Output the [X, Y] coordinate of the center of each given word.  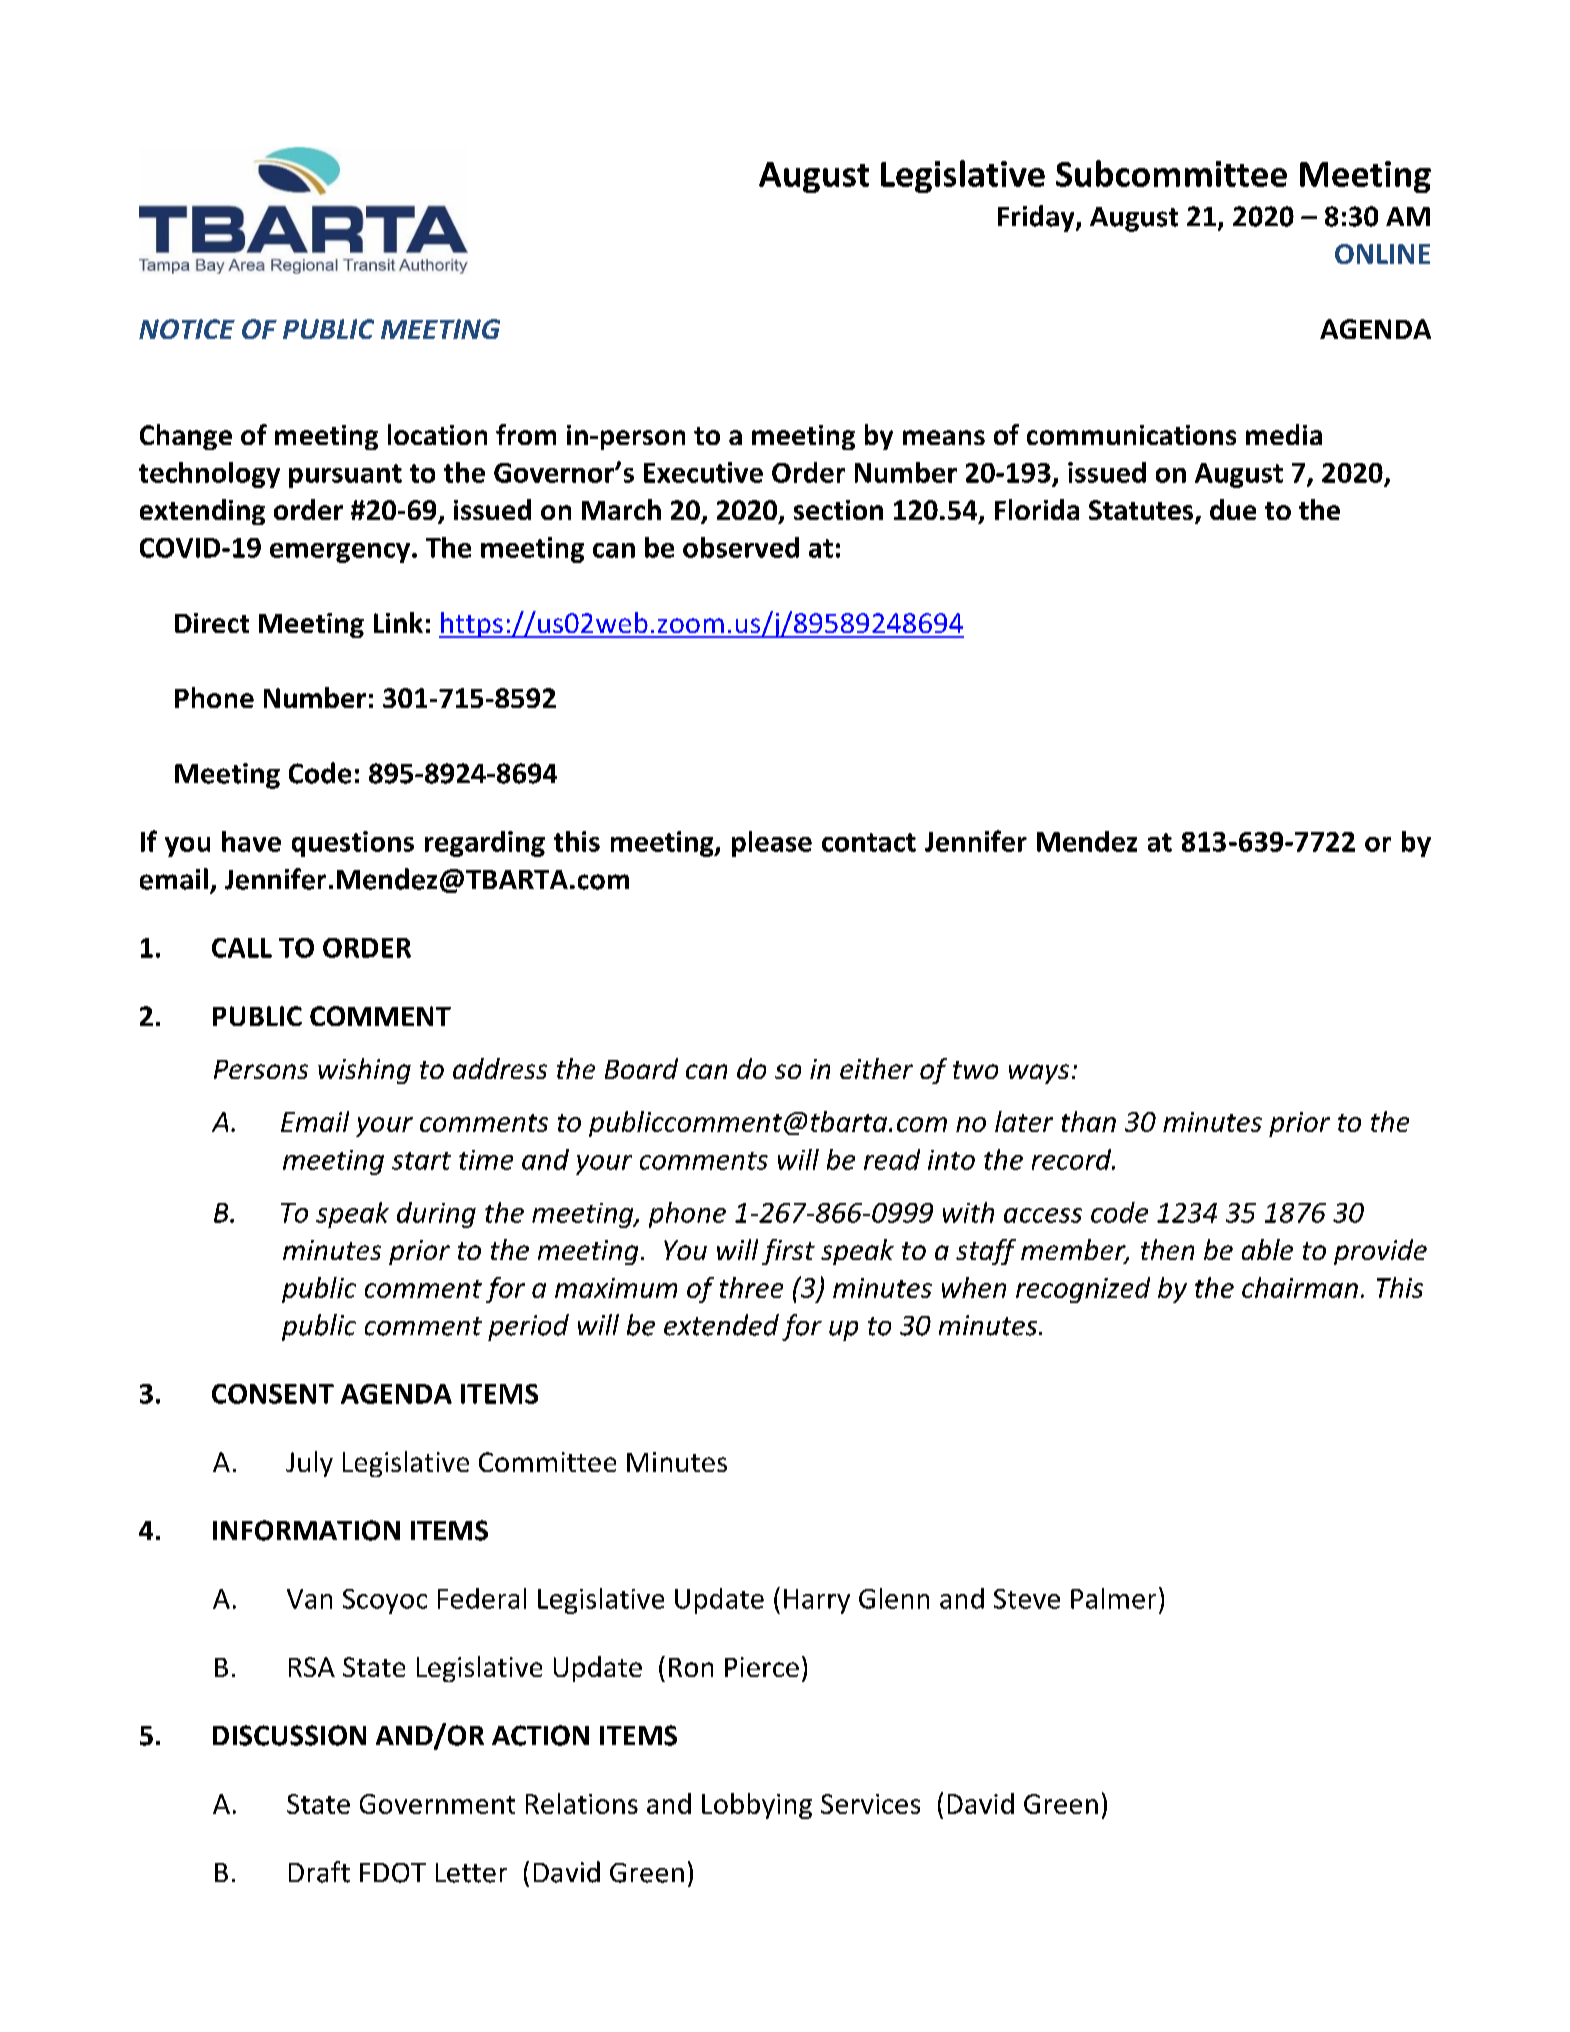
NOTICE [187, 329]
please [772, 844]
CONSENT [273, 1394]
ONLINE [1382, 254]
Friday [1037, 218]
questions [353, 844]
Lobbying [757, 1806]
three [751, 1287]
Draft [319, 1872]
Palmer [1113, 1598]
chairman [1300, 1287]
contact [869, 842]
